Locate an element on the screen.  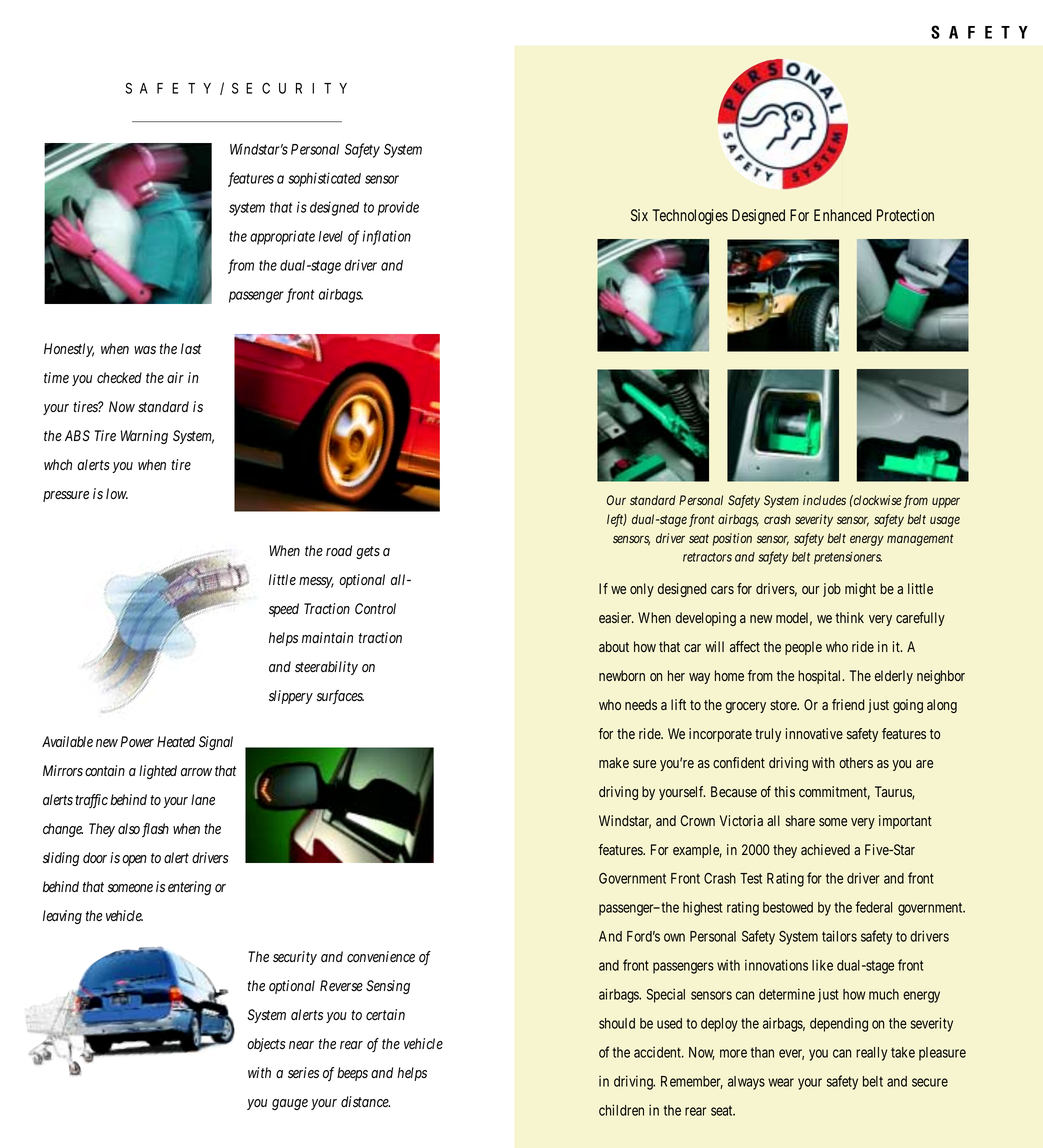
Enhanced is located at coordinates (843, 215).
